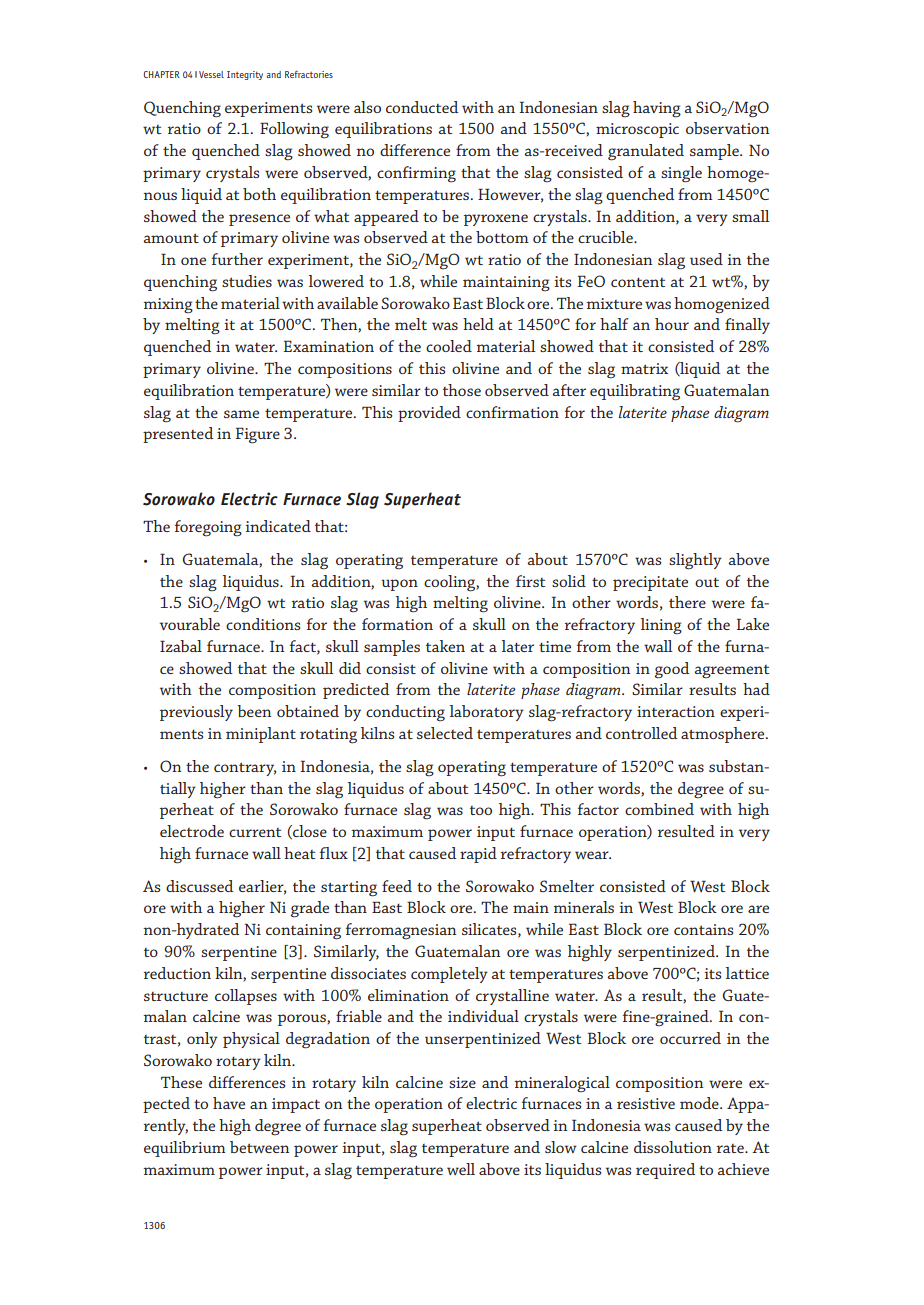 The height and width of the document is (1305, 924). What do you see at coordinates (657, 109) in the document?
I see `having` at bounding box center [657, 109].
